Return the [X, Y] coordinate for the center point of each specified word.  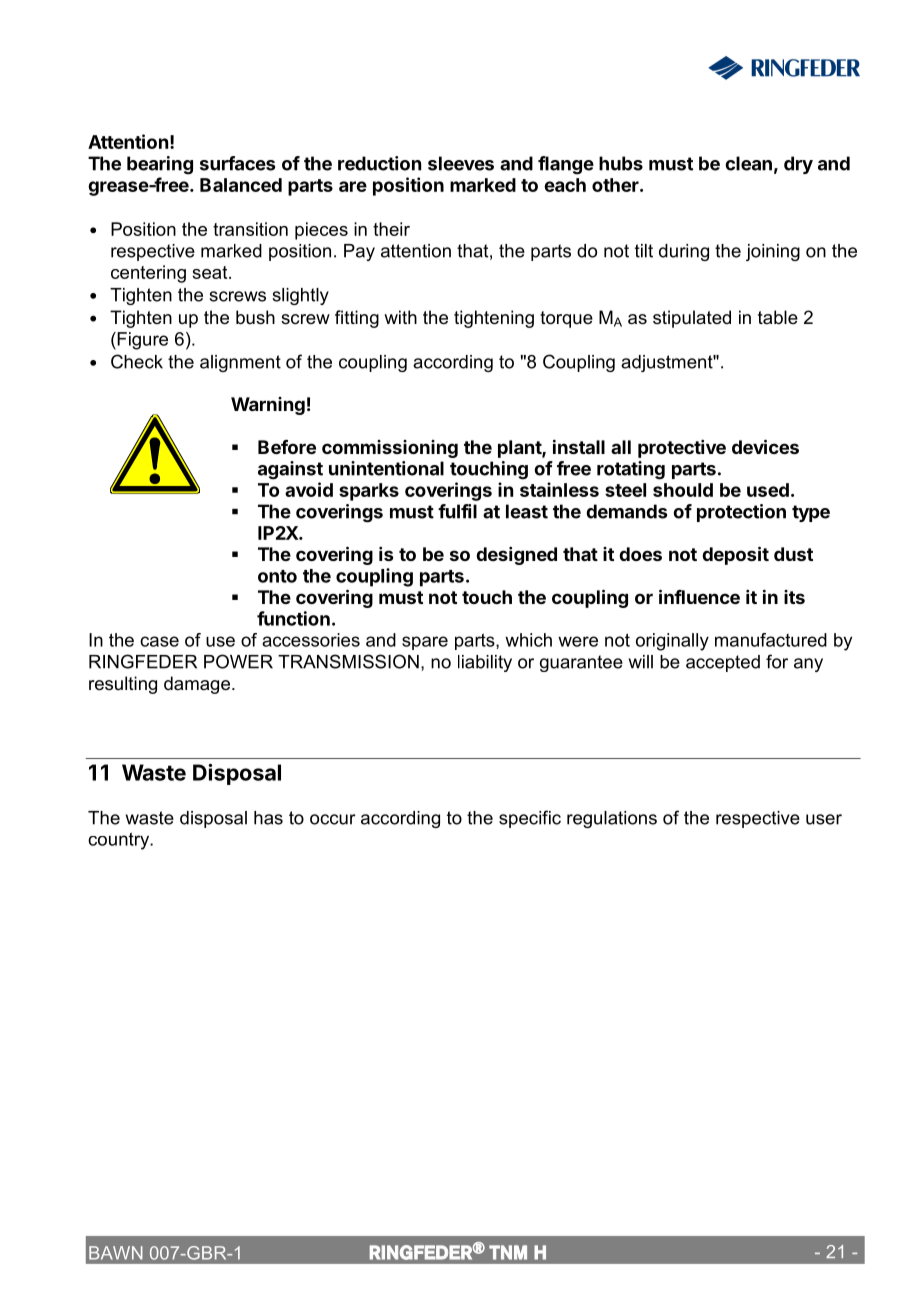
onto [277, 576]
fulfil [457, 511]
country [120, 841]
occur [333, 819]
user [824, 819]
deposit [735, 555]
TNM [508, 1252]
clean [748, 163]
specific [530, 819]
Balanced [241, 185]
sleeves [461, 163]
